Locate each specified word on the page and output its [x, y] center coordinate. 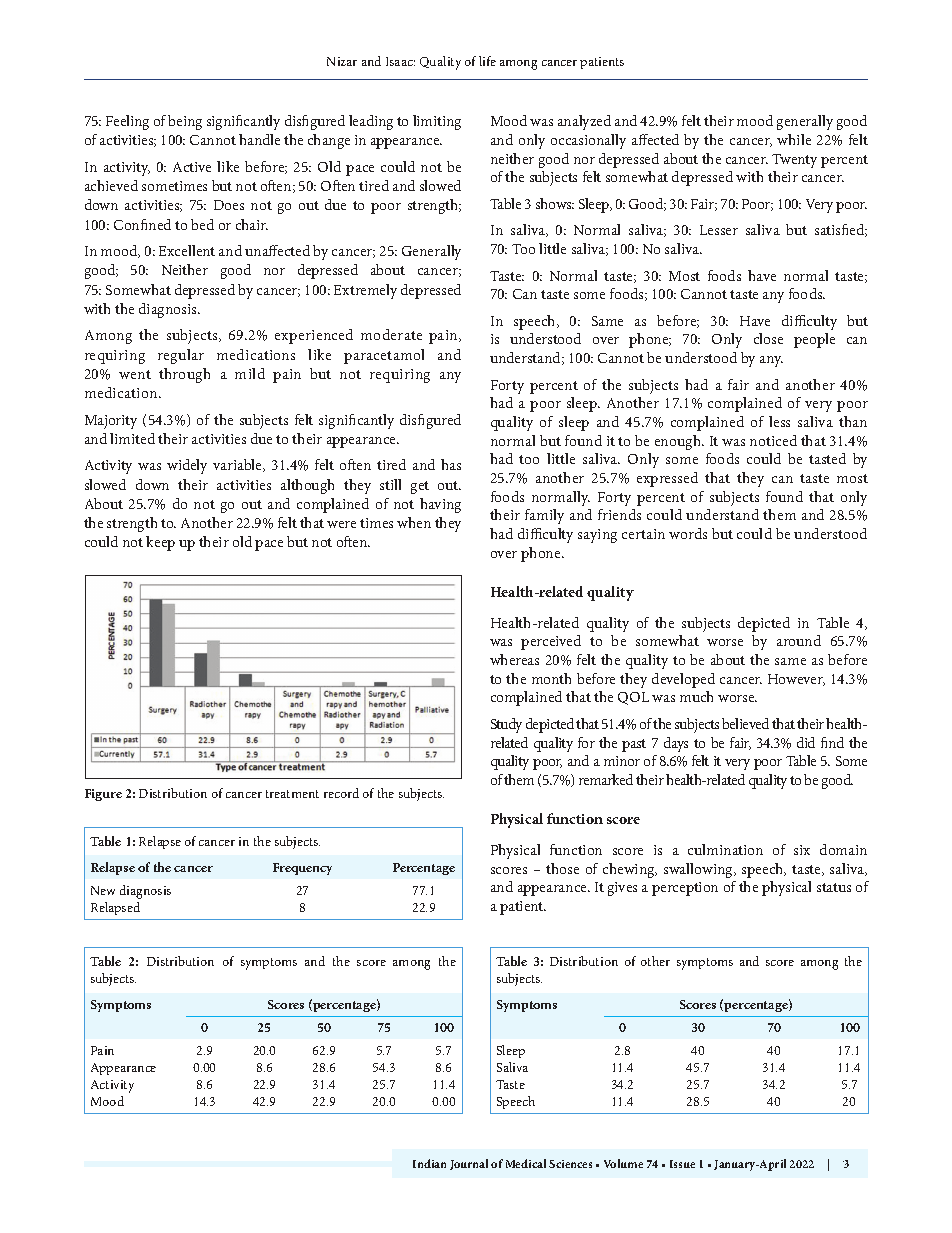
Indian [429, 1163]
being [185, 122]
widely [187, 466]
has [451, 464]
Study [506, 725]
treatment [292, 794]
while [794, 139]
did [806, 742]
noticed [773, 440]
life [487, 61]
